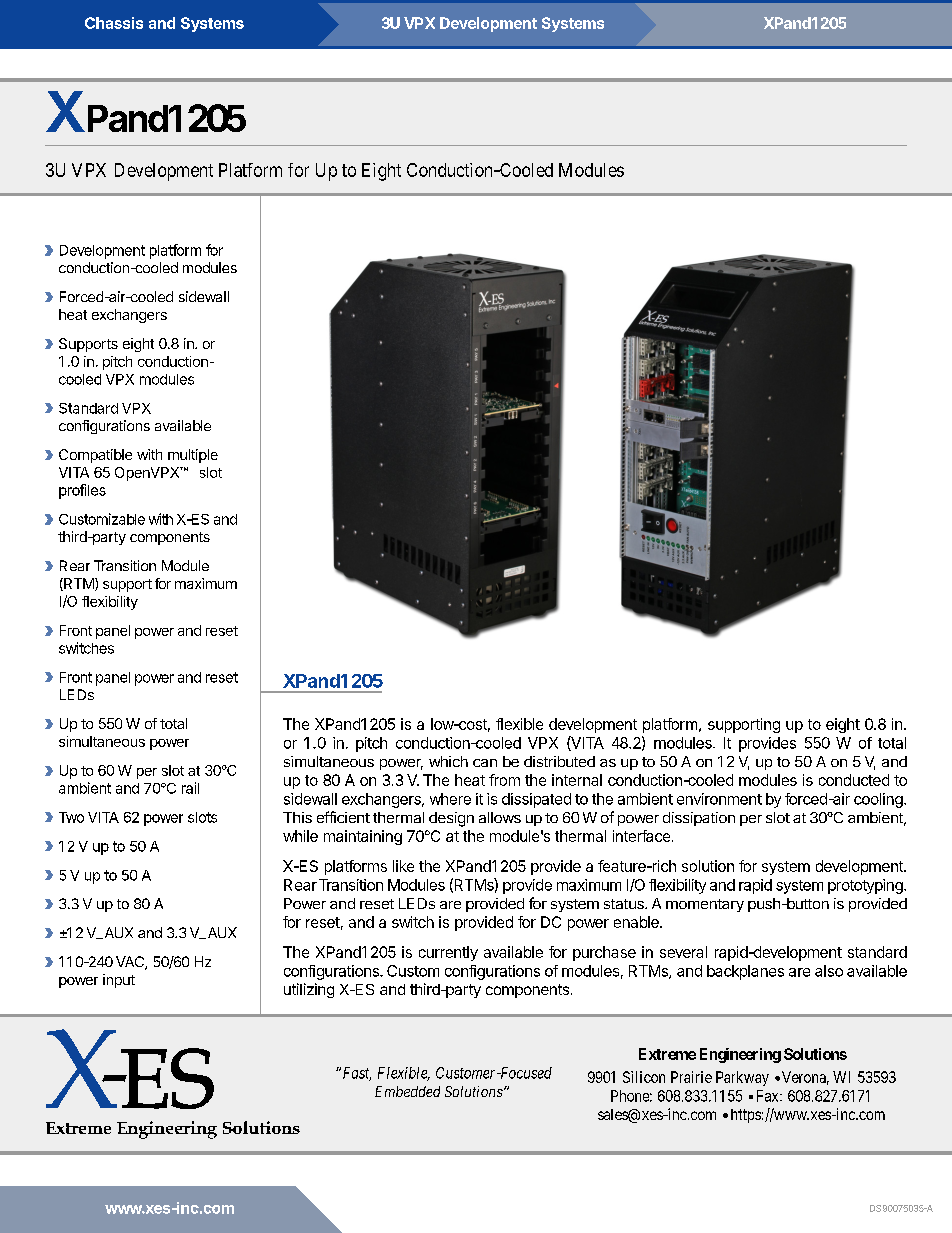  Describe the element at coordinates (854, 780) in the document. I see `conducted` at that location.
